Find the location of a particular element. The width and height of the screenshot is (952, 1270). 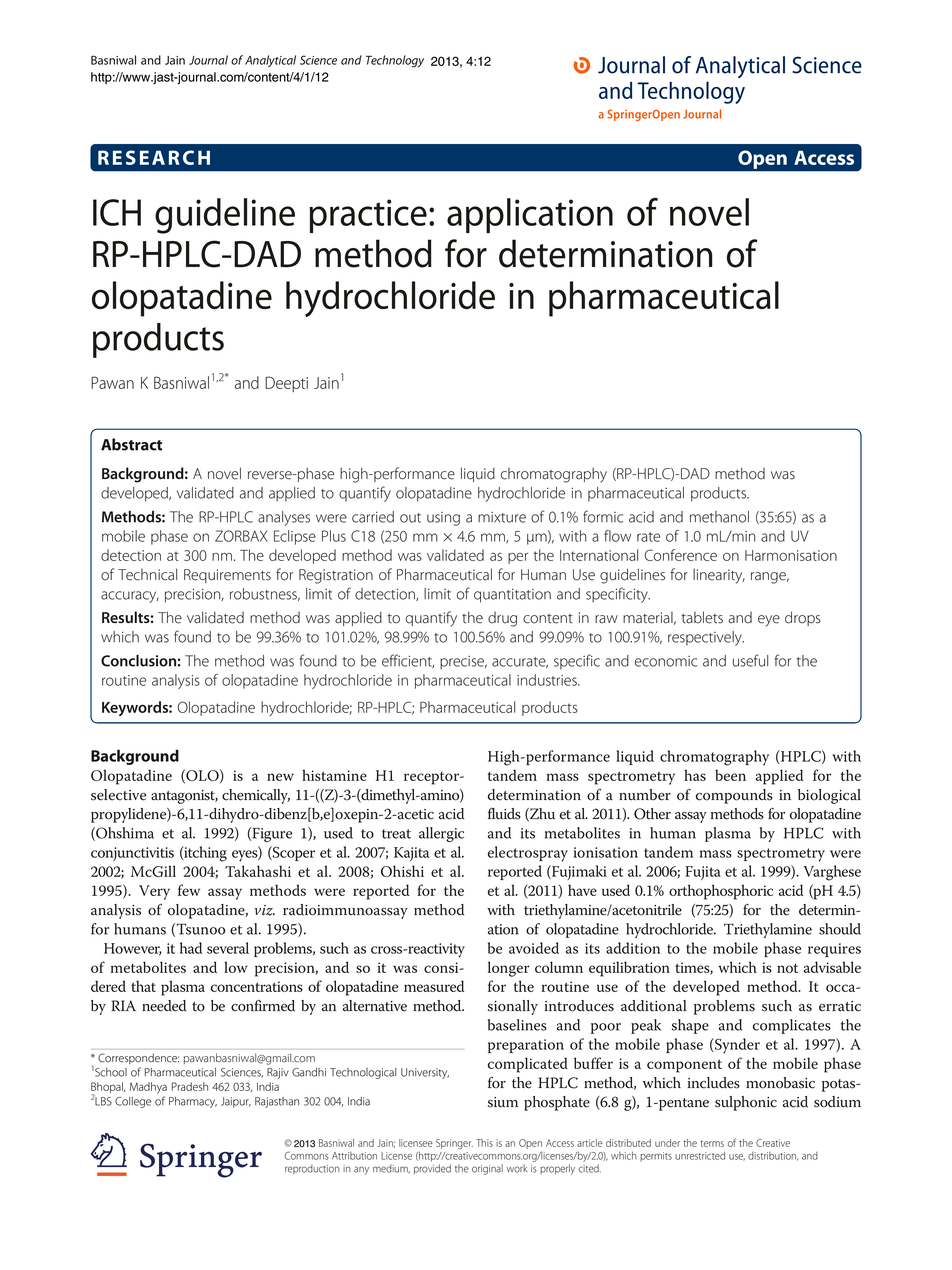

been is located at coordinates (730, 775).
